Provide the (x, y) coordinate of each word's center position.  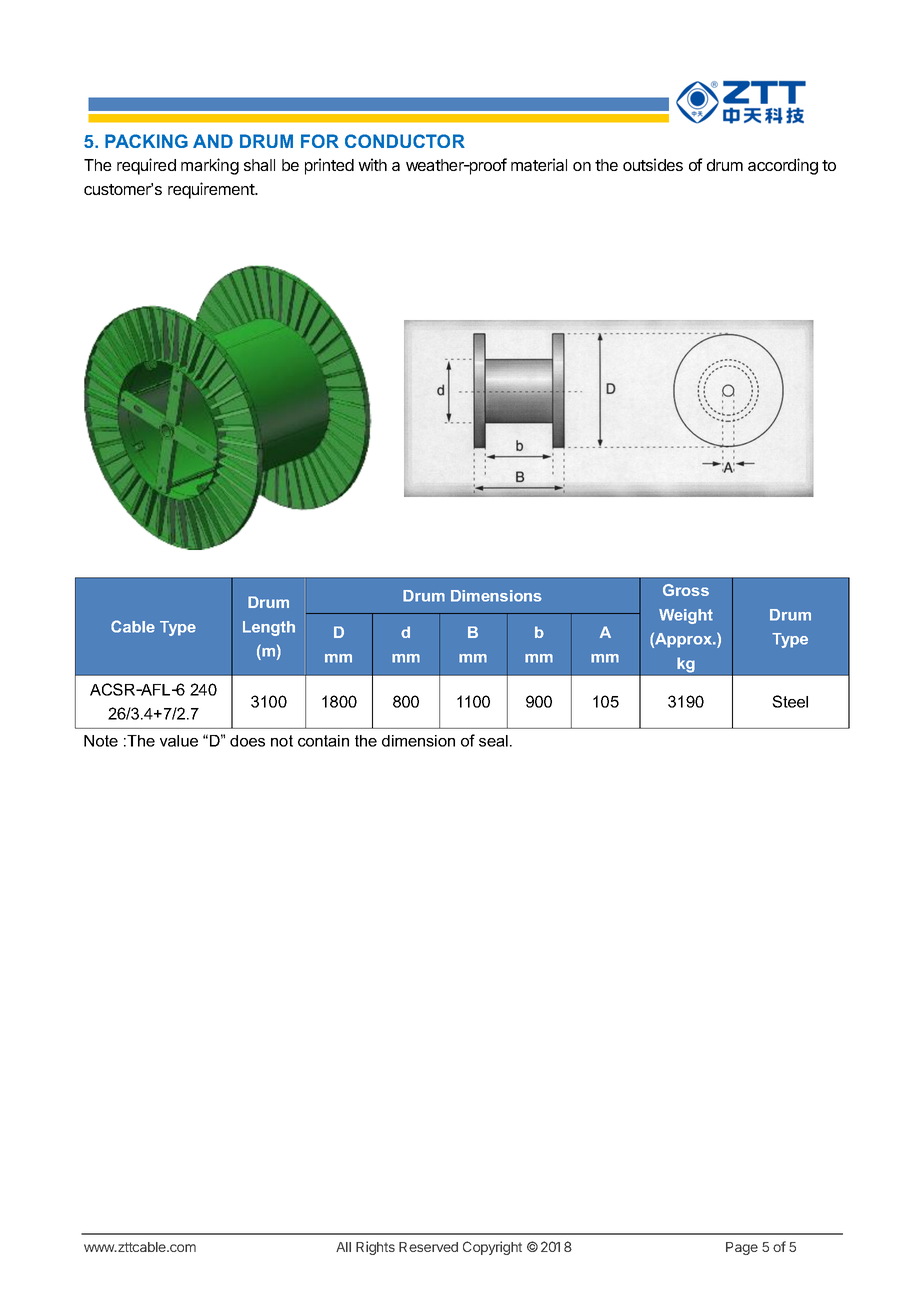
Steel (790, 701)
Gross (686, 590)
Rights (375, 1248)
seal (493, 741)
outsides (653, 164)
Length (269, 628)
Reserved (428, 1247)
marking (210, 166)
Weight (686, 616)
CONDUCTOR (405, 141)
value (179, 741)
